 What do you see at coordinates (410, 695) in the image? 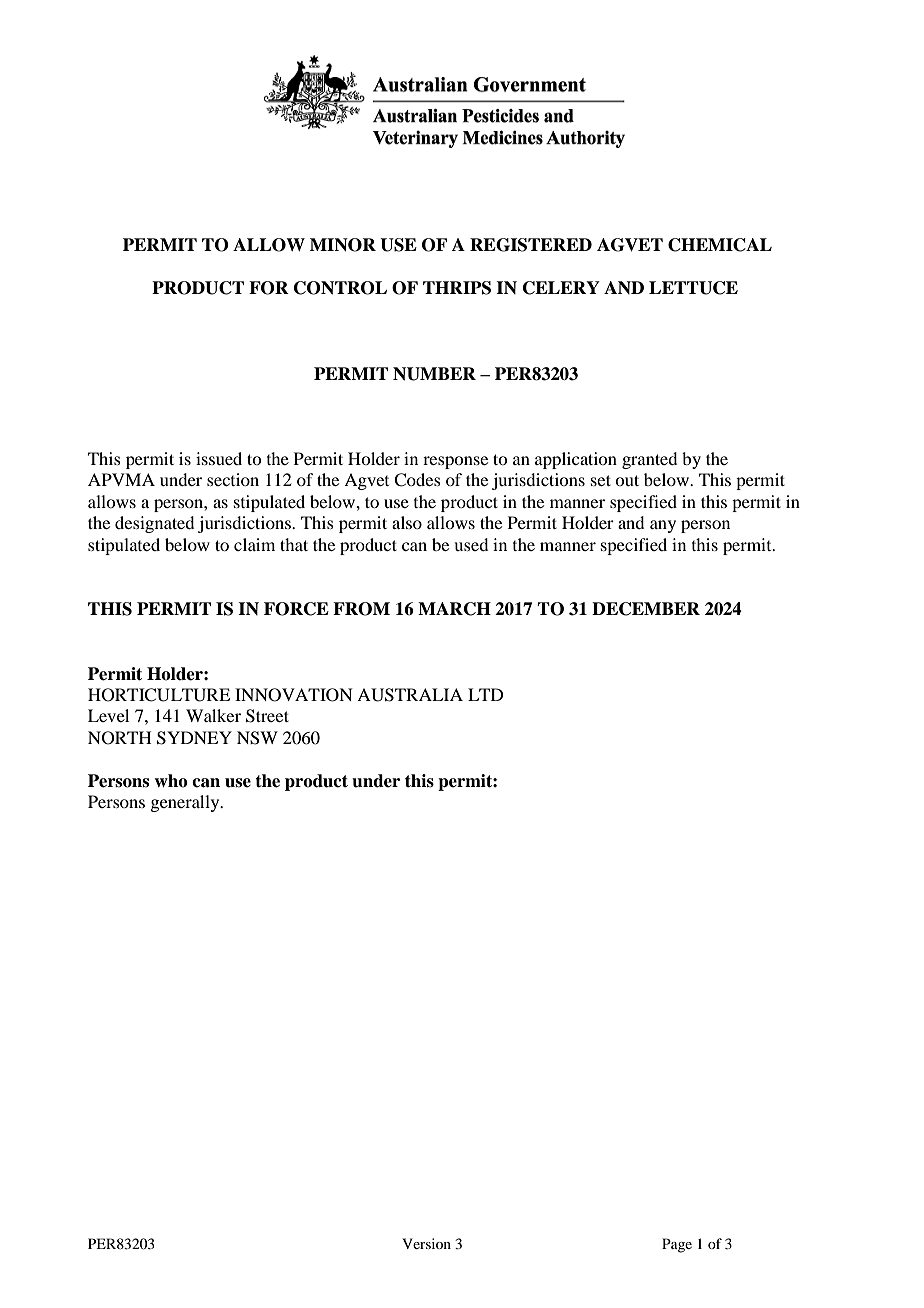
I see `AUSTRALIA` at bounding box center [410, 695].
